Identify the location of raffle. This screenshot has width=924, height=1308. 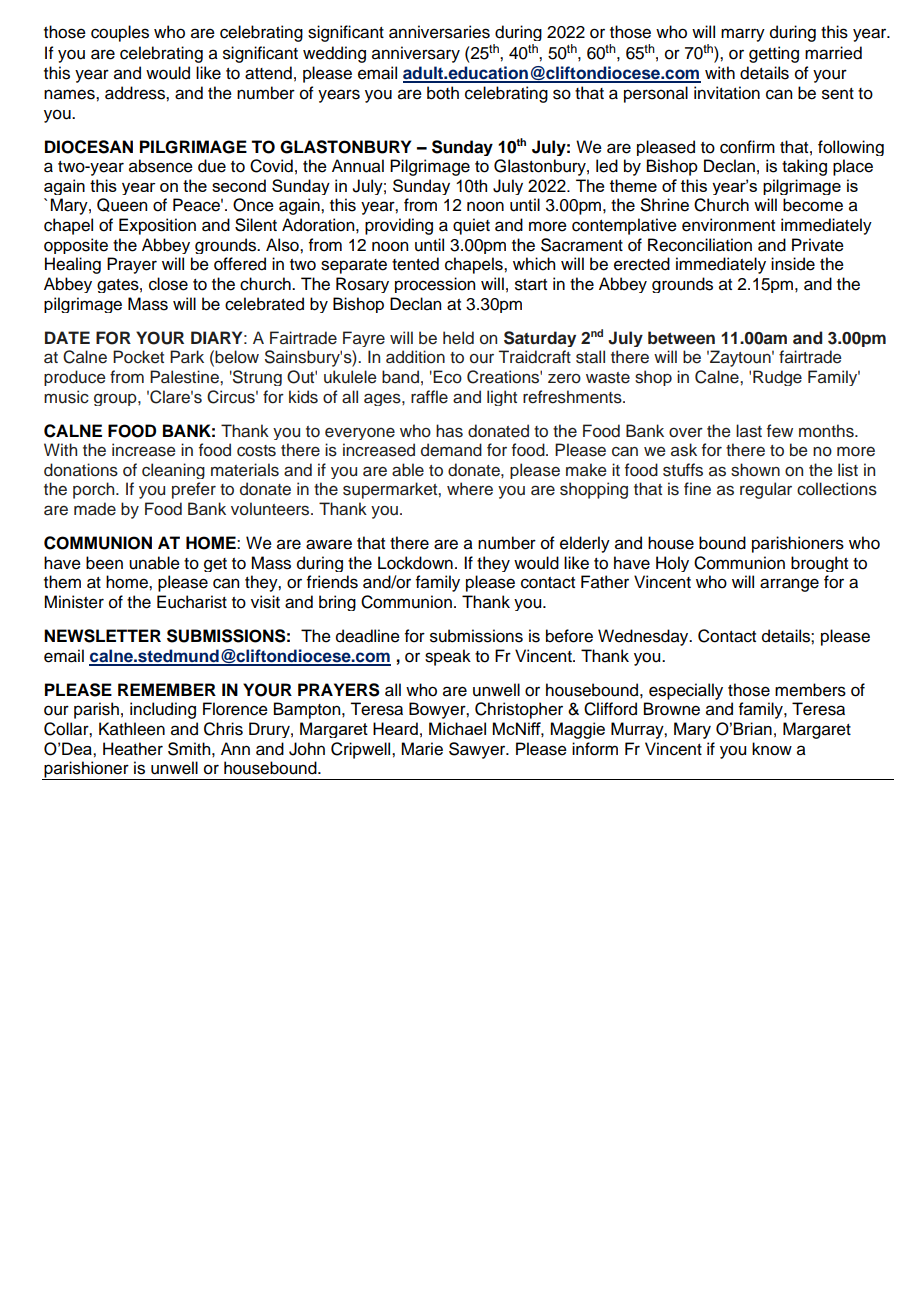
(429, 397).
